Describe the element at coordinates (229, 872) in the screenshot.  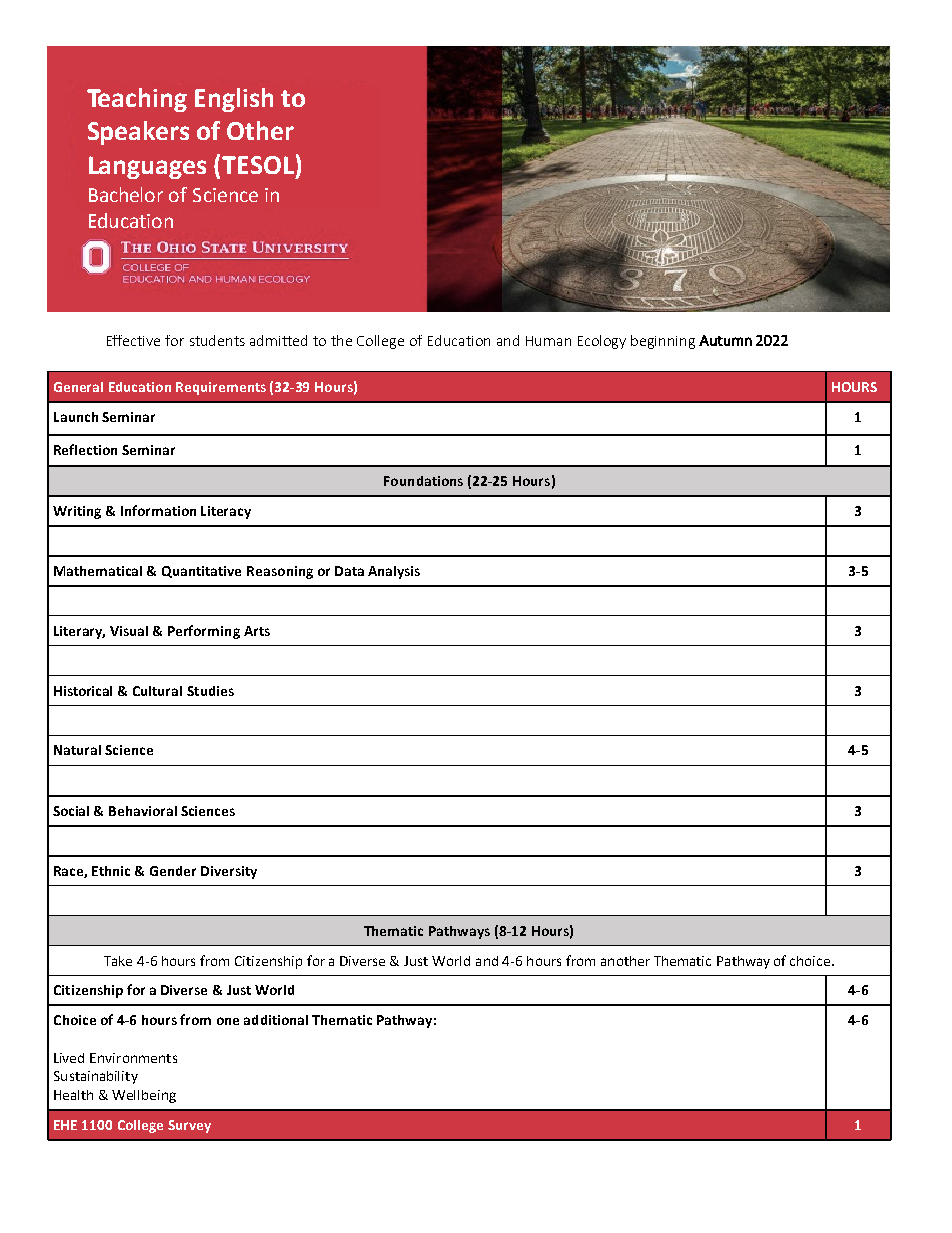
I see `Diversity` at that location.
